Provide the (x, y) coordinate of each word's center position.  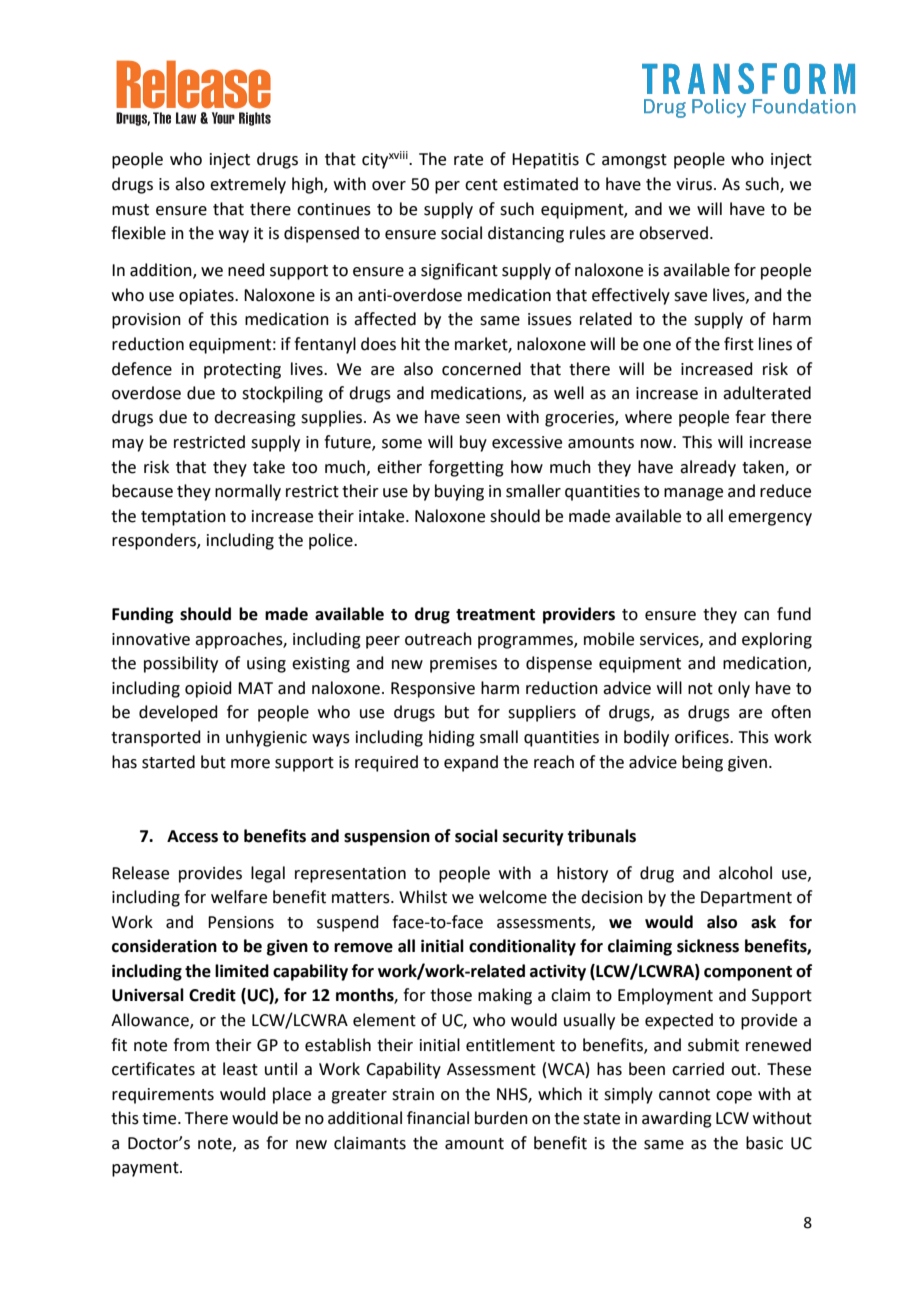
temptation (183, 518)
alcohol (745, 873)
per (447, 187)
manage (693, 494)
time (160, 1118)
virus (694, 184)
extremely (248, 185)
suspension (387, 838)
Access (192, 836)
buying (459, 492)
